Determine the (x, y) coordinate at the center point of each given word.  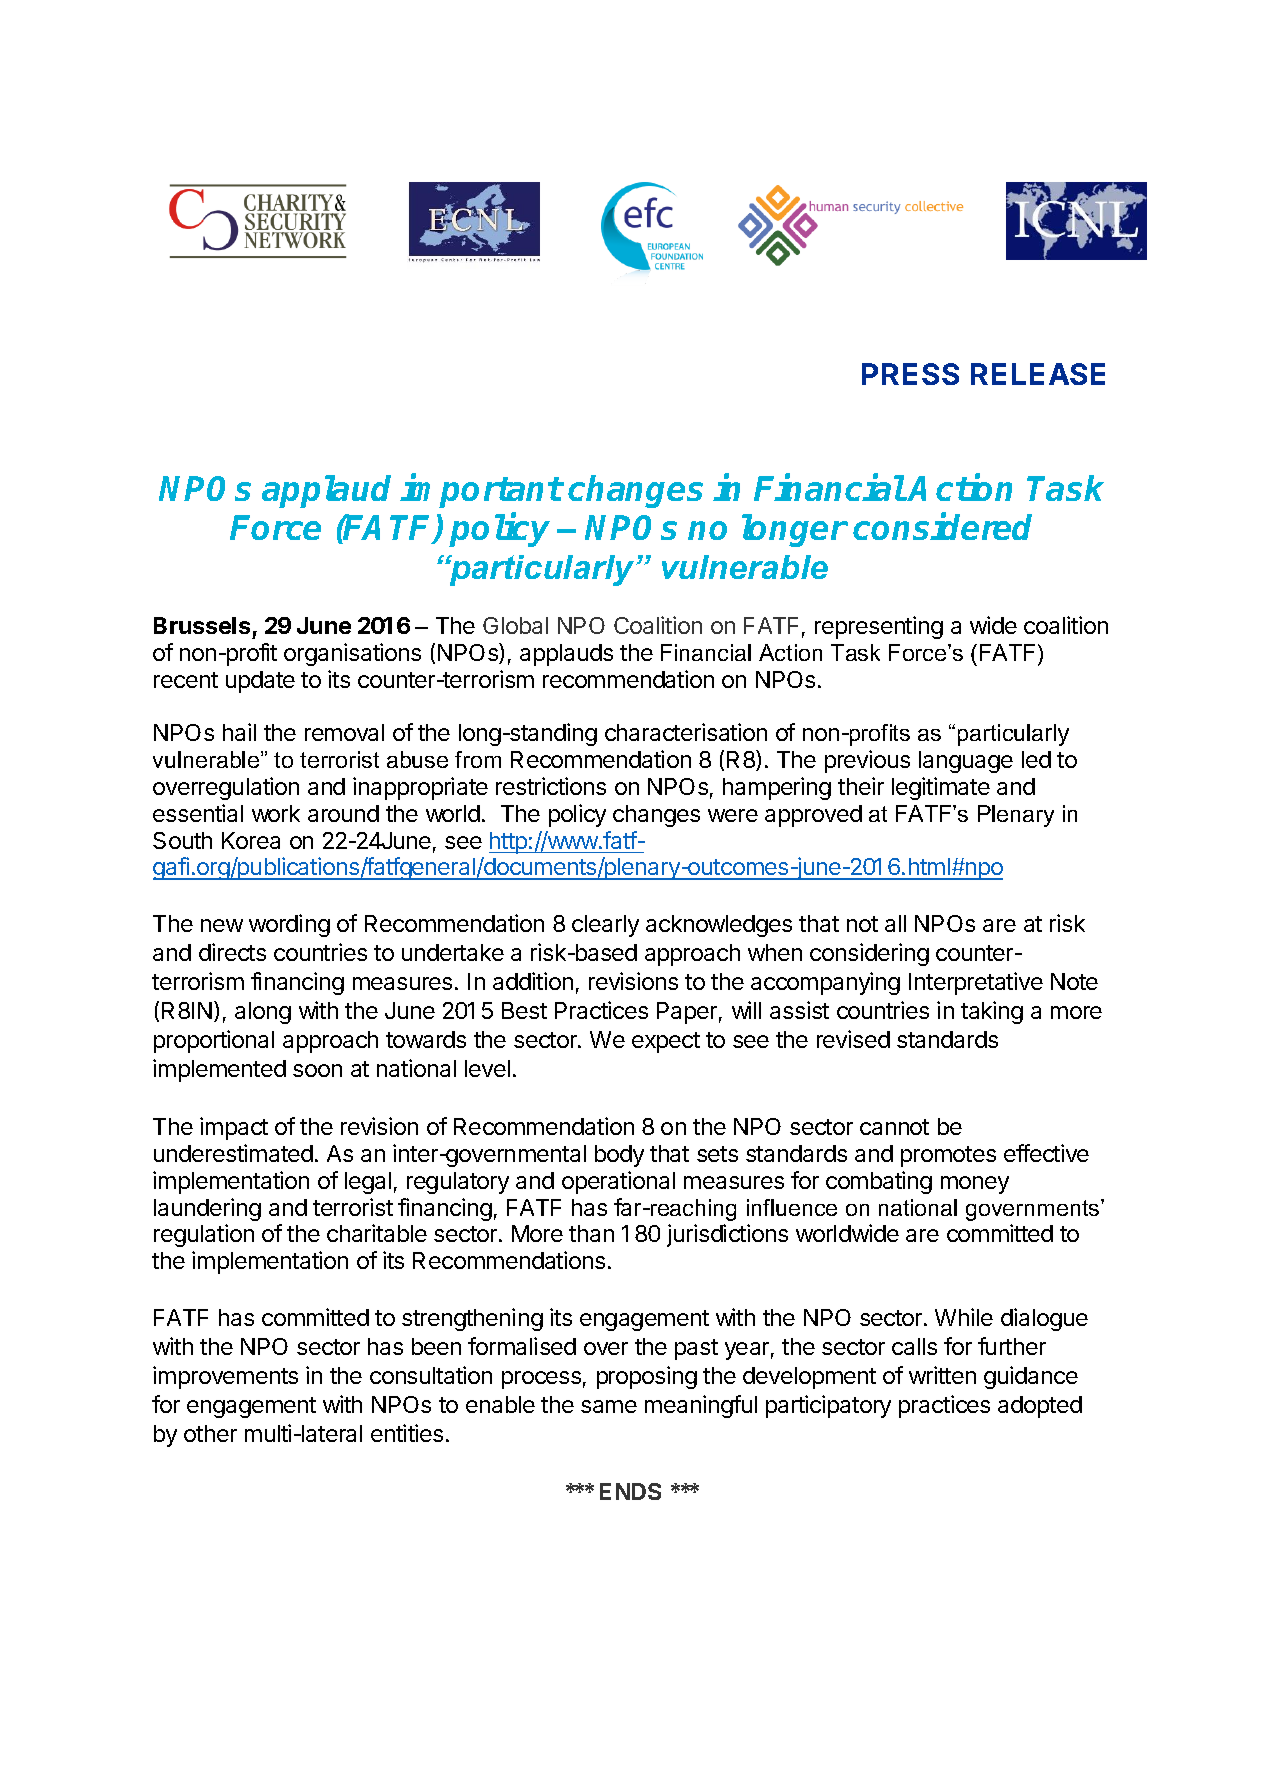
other (210, 1433)
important (481, 491)
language (966, 762)
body (619, 1156)
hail (239, 732)
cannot (894, 1127)
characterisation (686, 732)
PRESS (910, 374)
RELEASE (1038, 374)
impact (234, 1128)
